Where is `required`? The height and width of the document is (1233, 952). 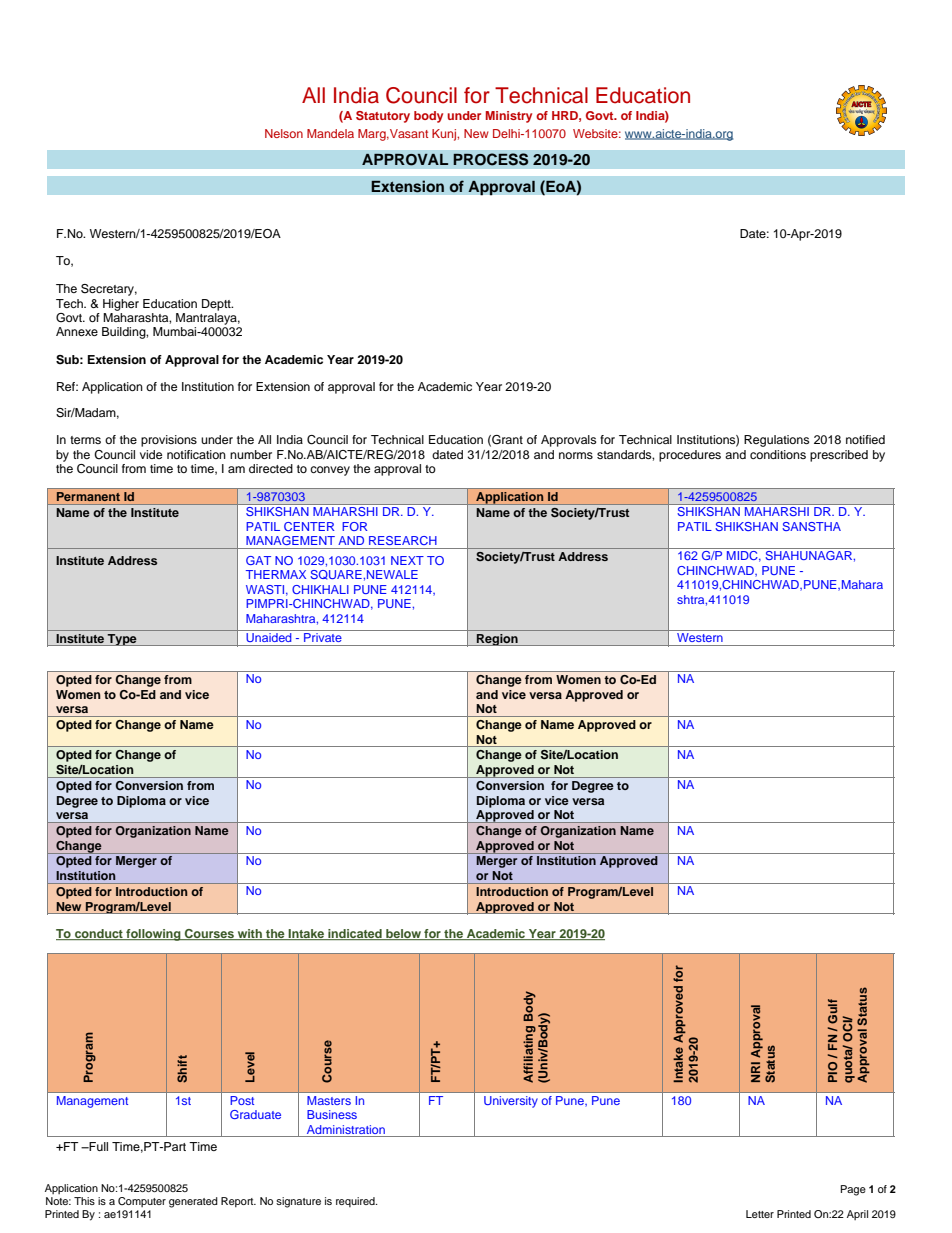 required is located at coordinates (356, 1202).
